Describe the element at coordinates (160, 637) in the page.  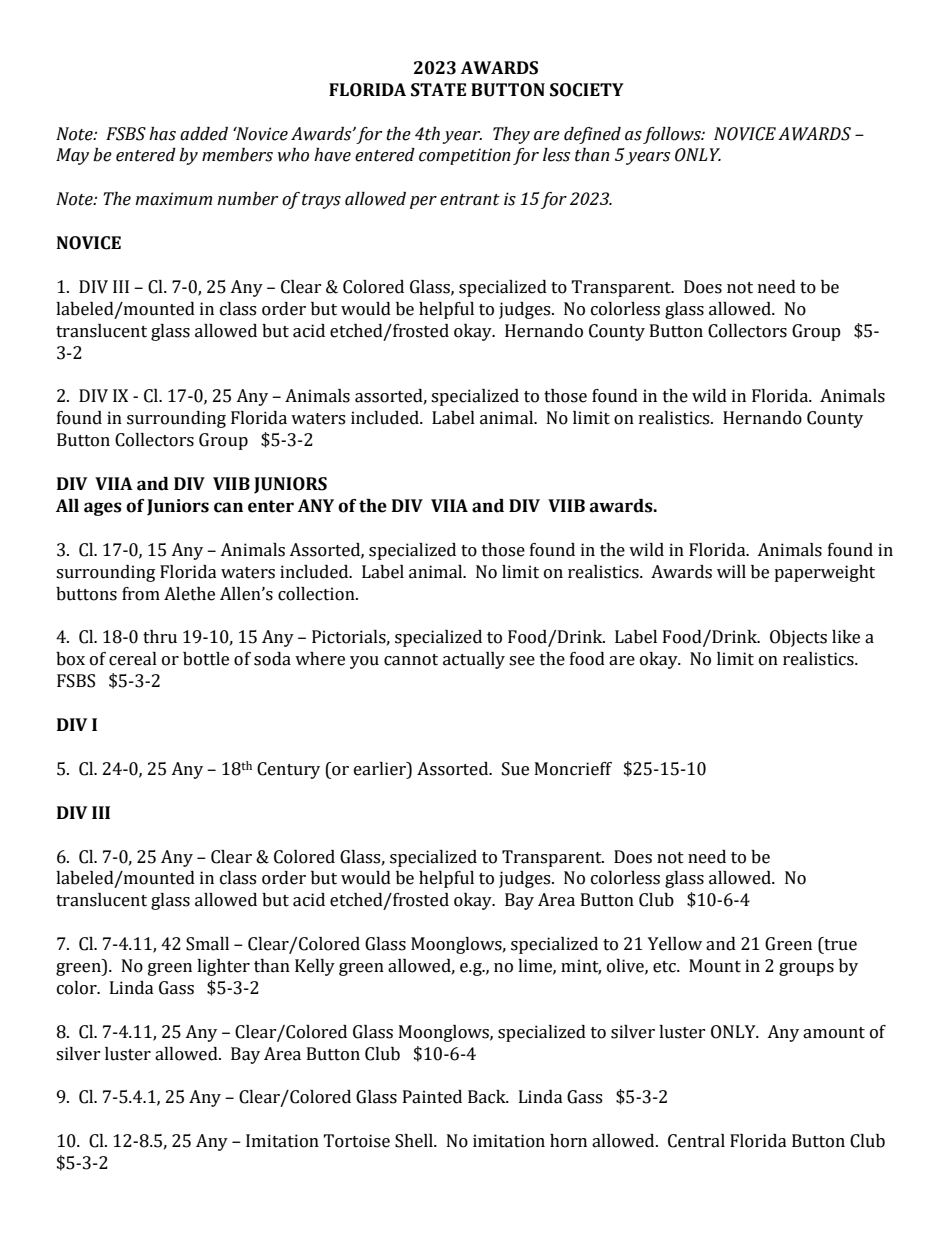
I see `thru` at that location.
